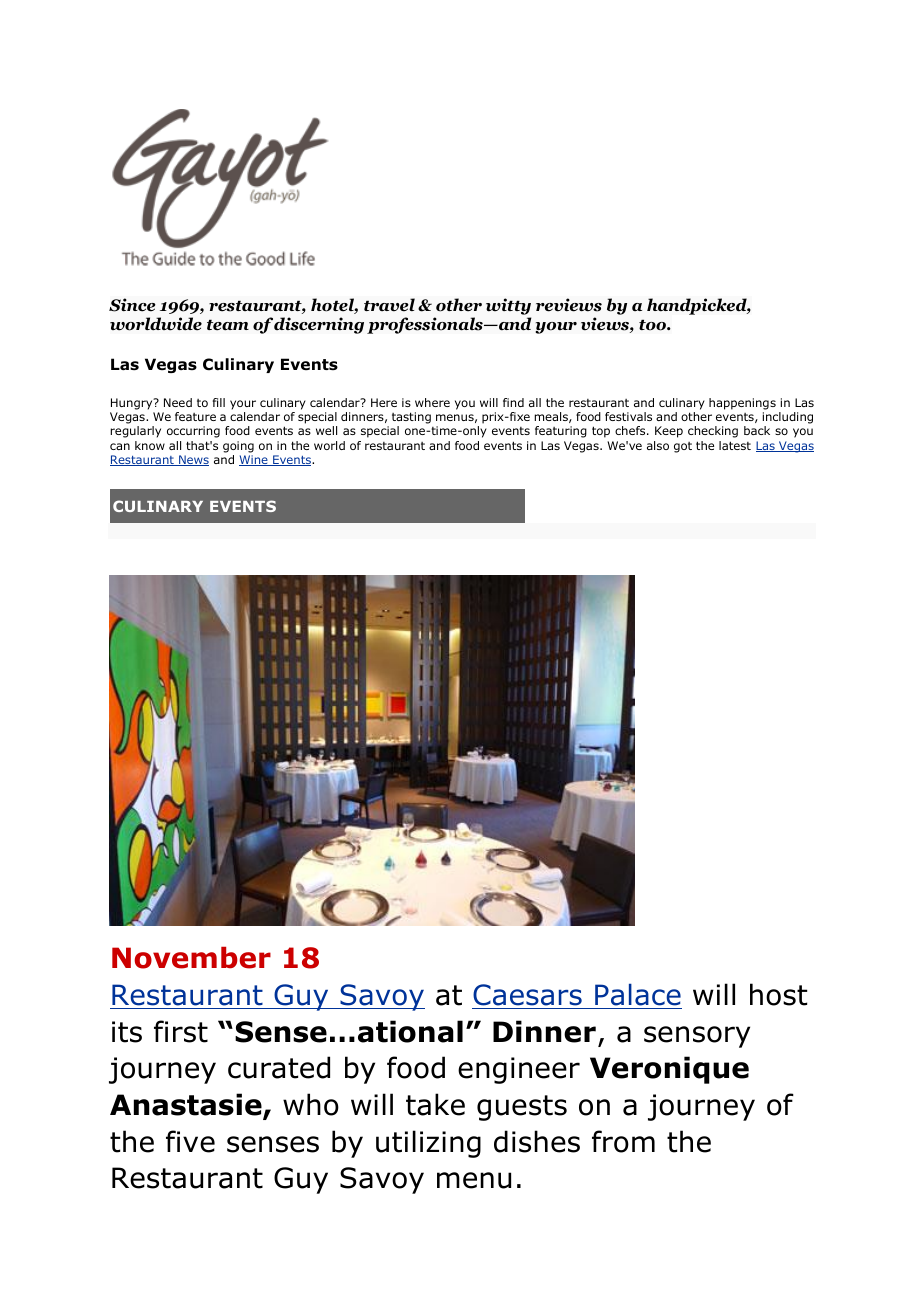 This document has height=1308, width=924. What do you see at coordinates (228, 325) in the document?
I see `team` at bounding box center [228, 325].
